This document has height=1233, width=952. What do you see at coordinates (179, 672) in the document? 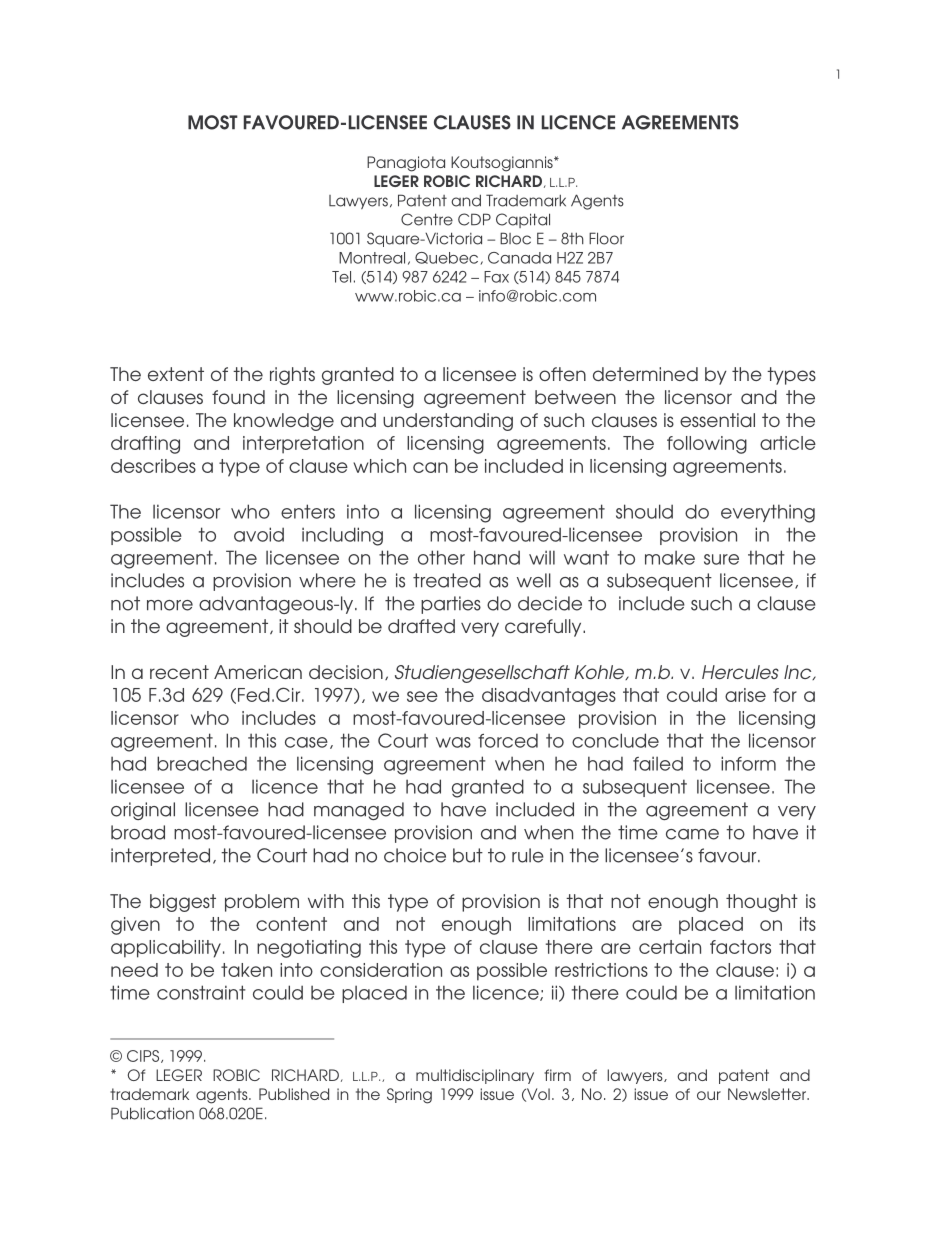
I see `recent` at bounding box center [179, 672].
